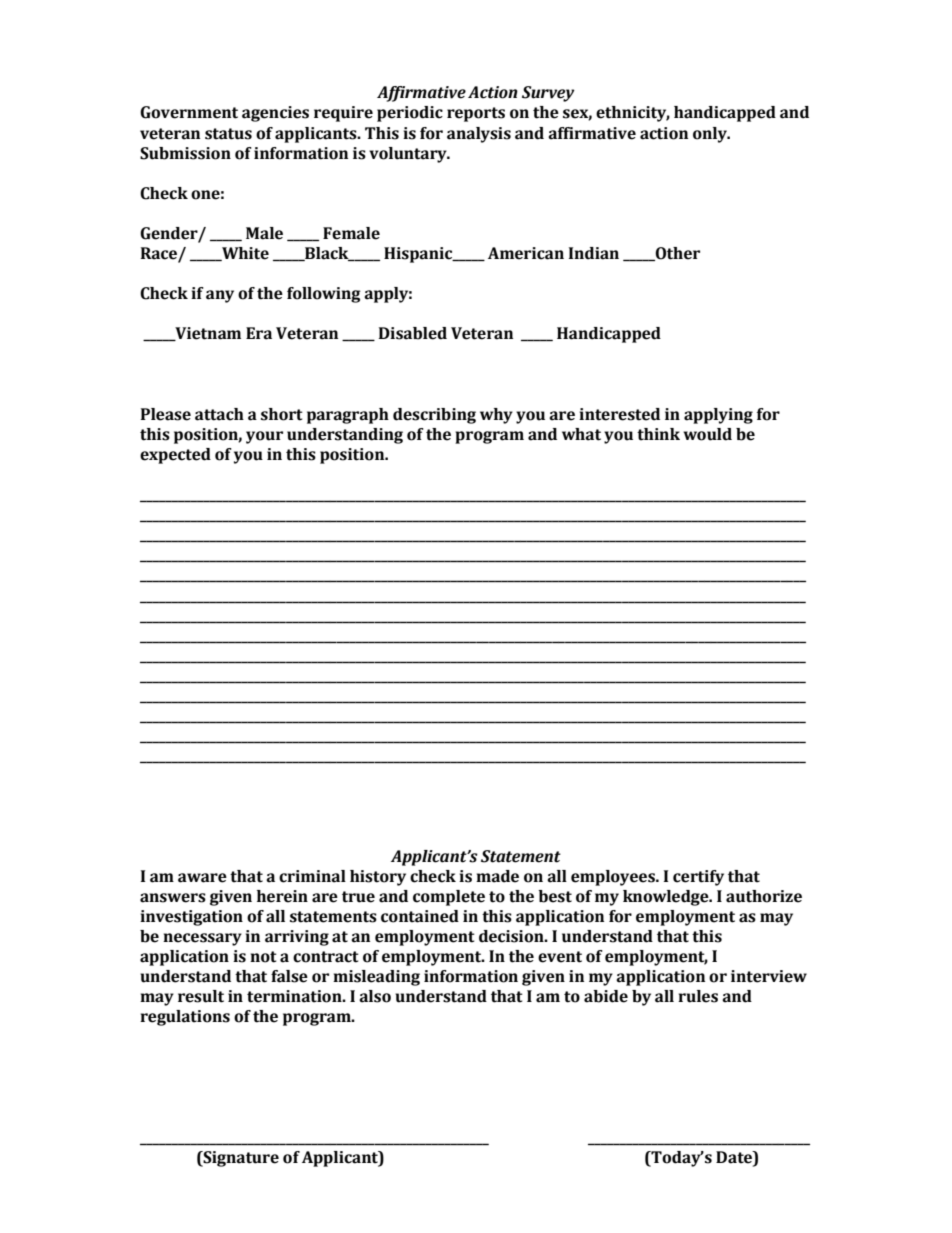  I want to click on Signature, so click(240, 1159).
